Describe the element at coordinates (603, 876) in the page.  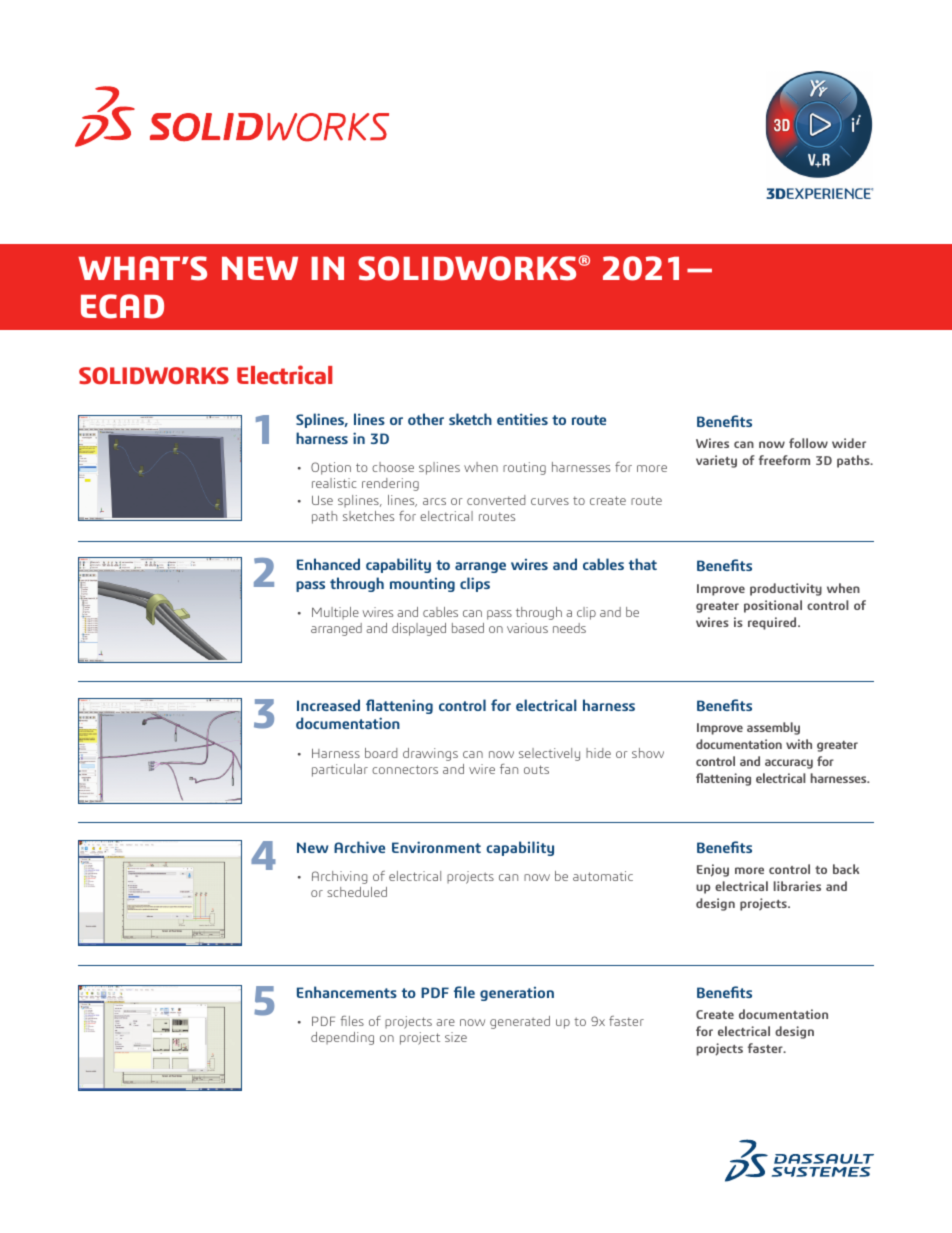
I see `automatic` at that location.
